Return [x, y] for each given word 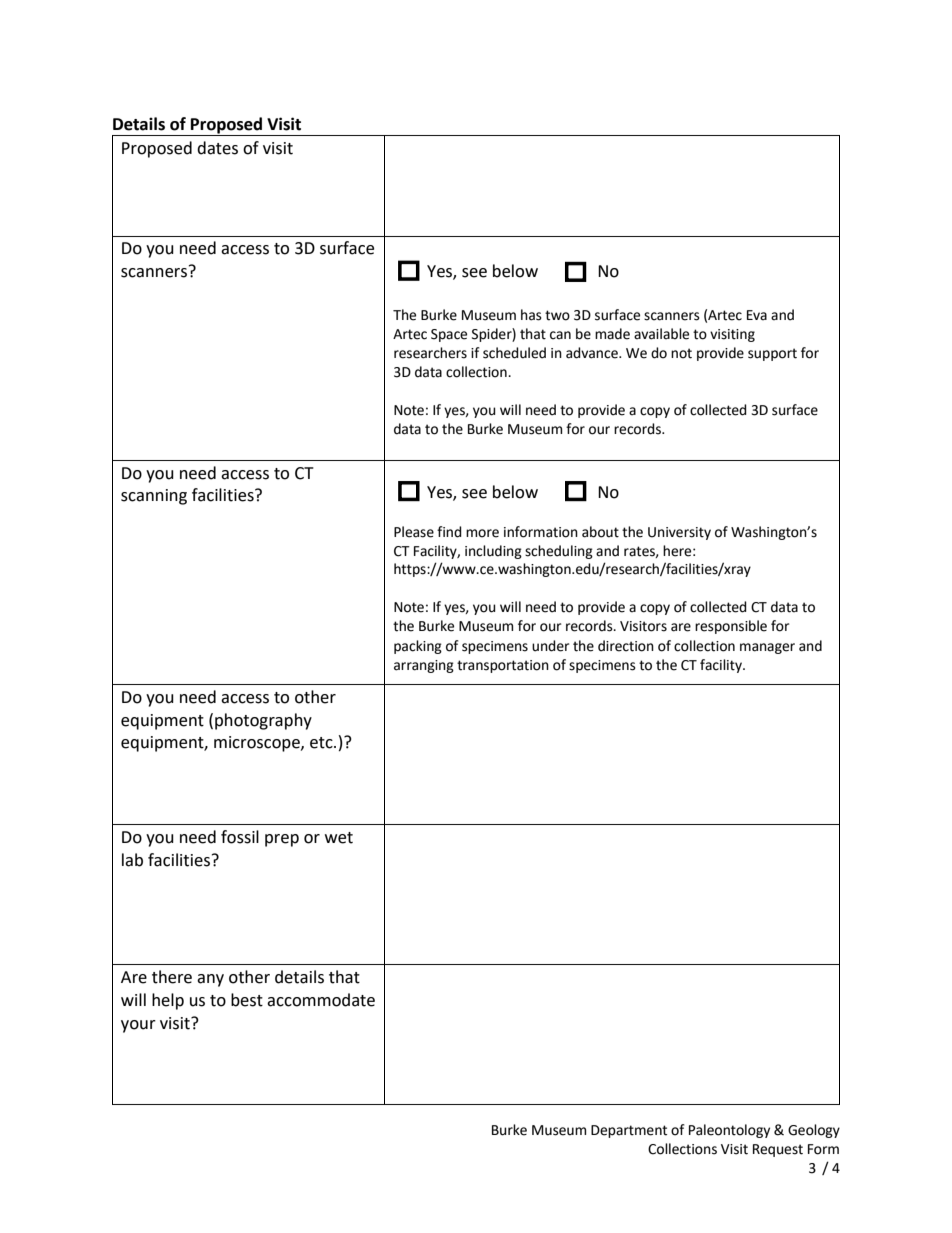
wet [339, 838]
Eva [757, 315]
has [531, 315]
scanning [154, 497]
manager [767, 648]
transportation [503, 666]
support [772, 354]
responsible [731, 627]
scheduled [514, 353]
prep [282, 840]
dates [217, 148]
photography [263, 721]
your [138, 1026]
